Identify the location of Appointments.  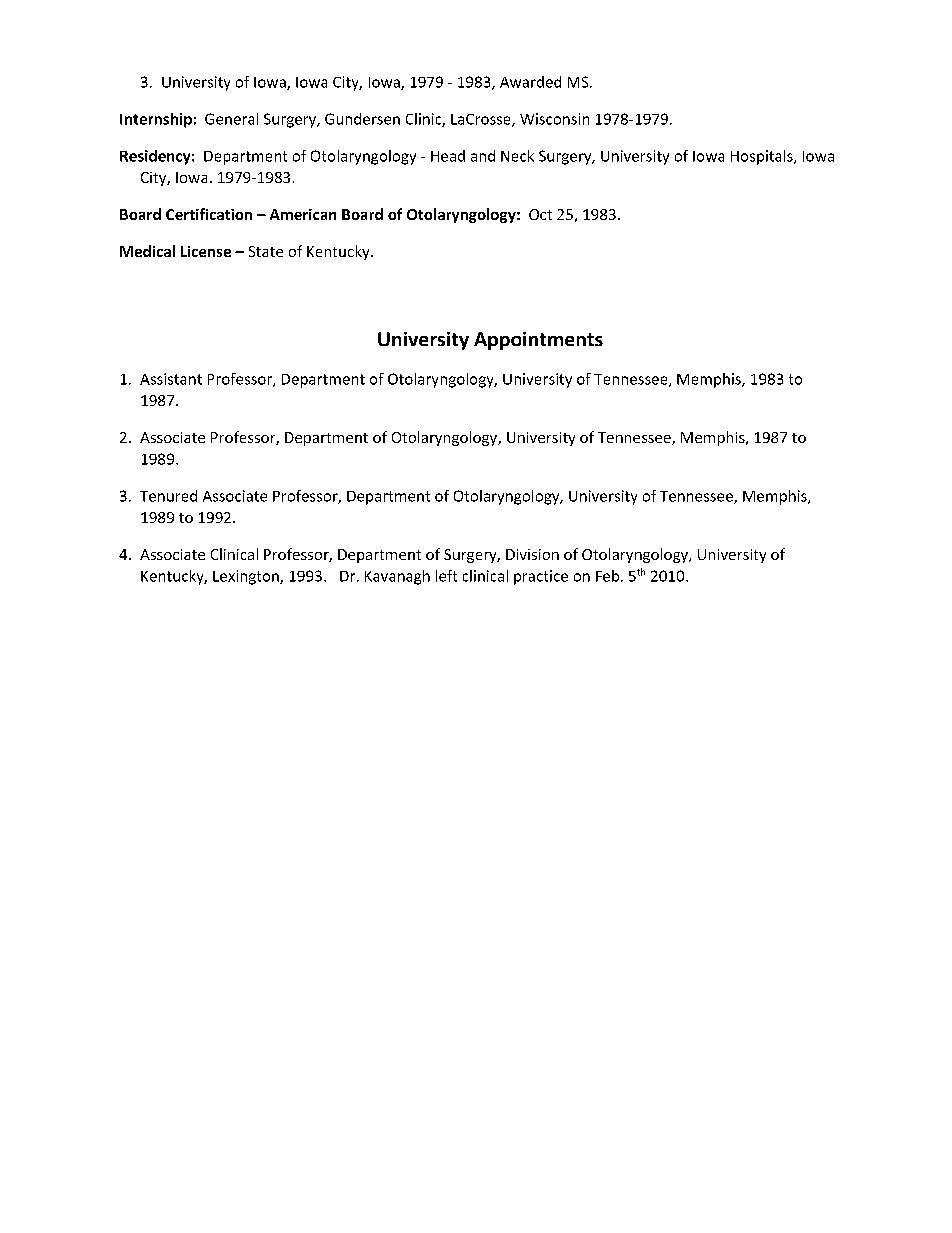
(538, 341).
